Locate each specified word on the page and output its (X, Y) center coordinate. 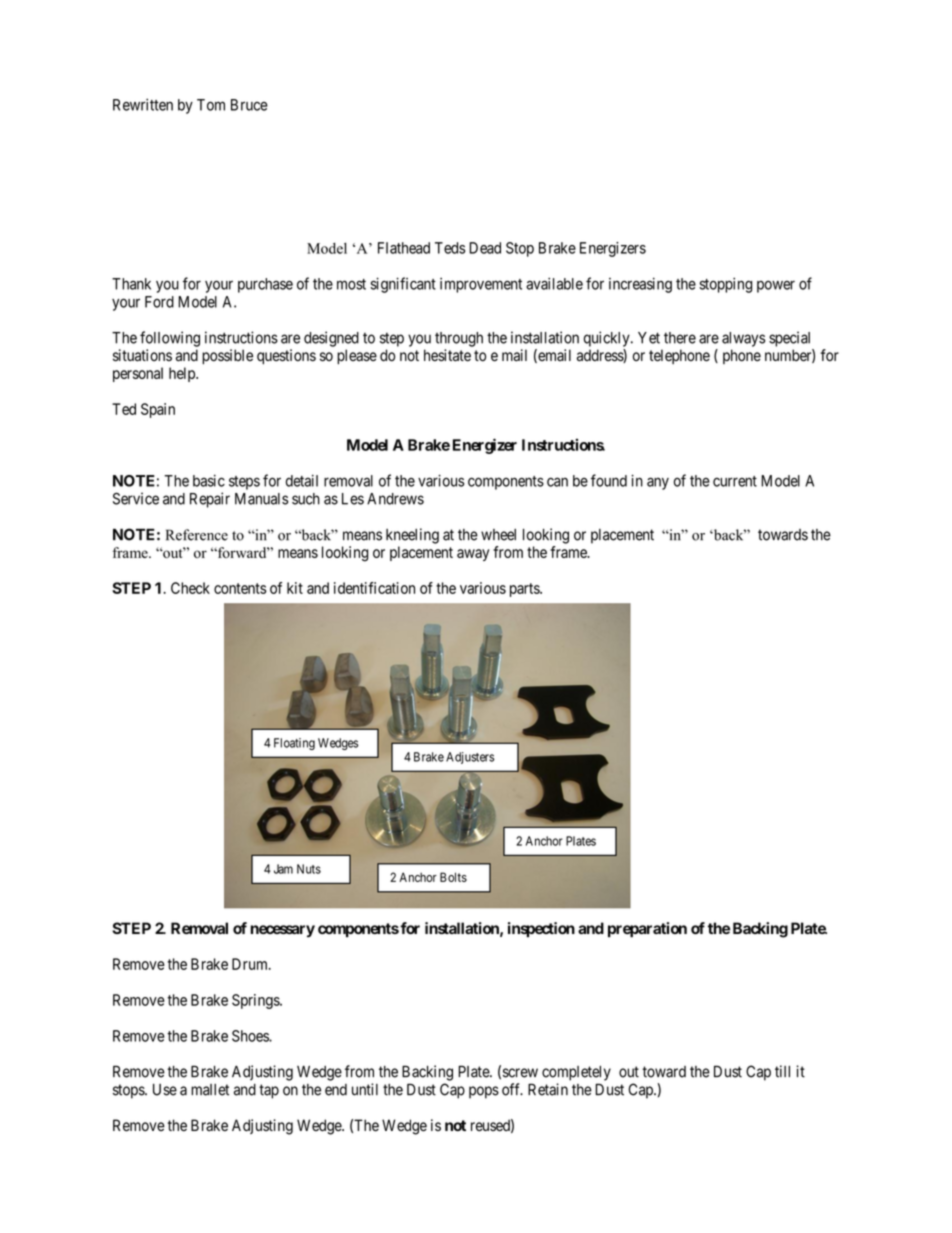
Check (190, 588)
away (473, 555)
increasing (640, 285)
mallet (210, 1090)
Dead (485, 248)
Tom (211, 105)
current (735, 481)
